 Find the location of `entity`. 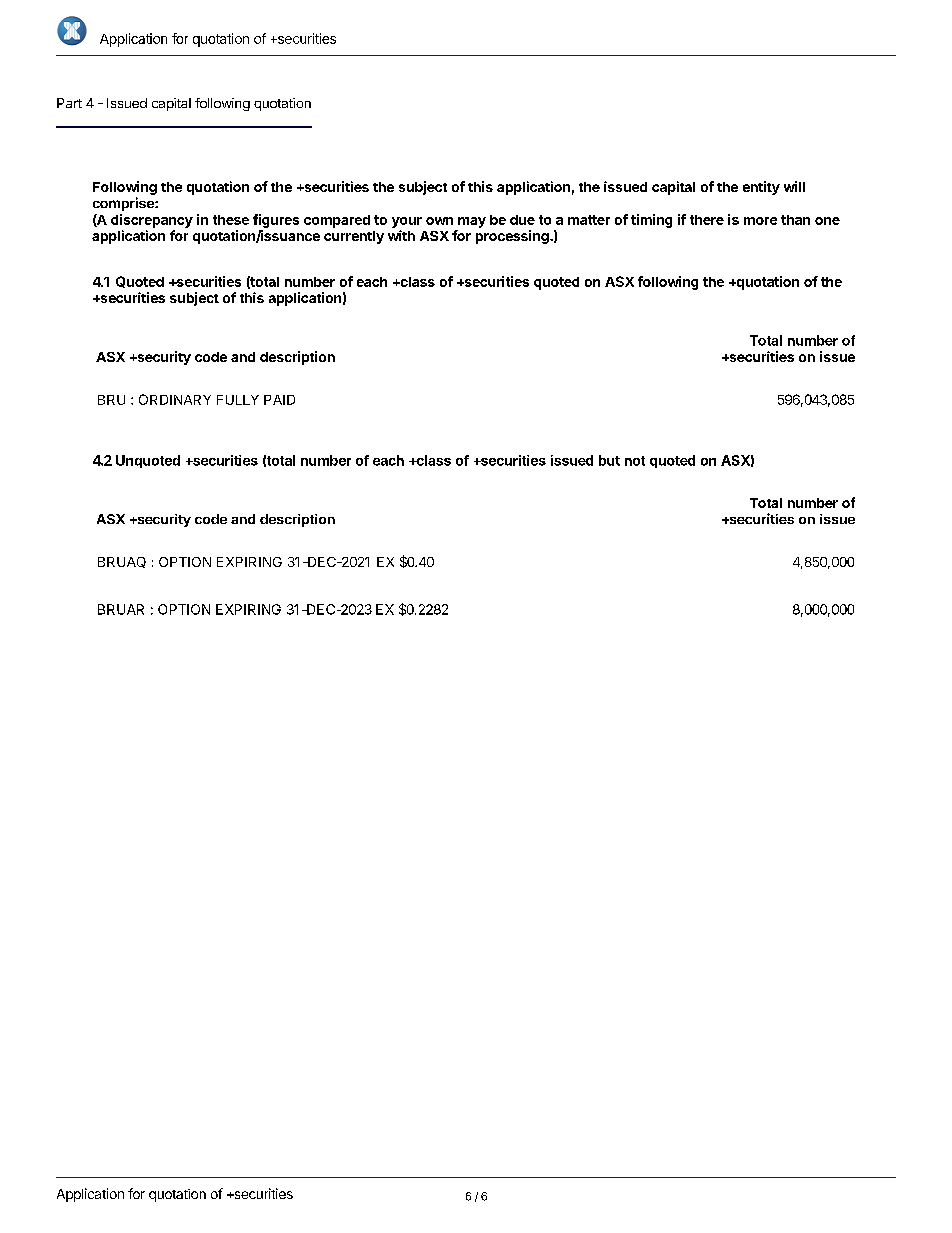

entity is located at coordinates (761, 188).
